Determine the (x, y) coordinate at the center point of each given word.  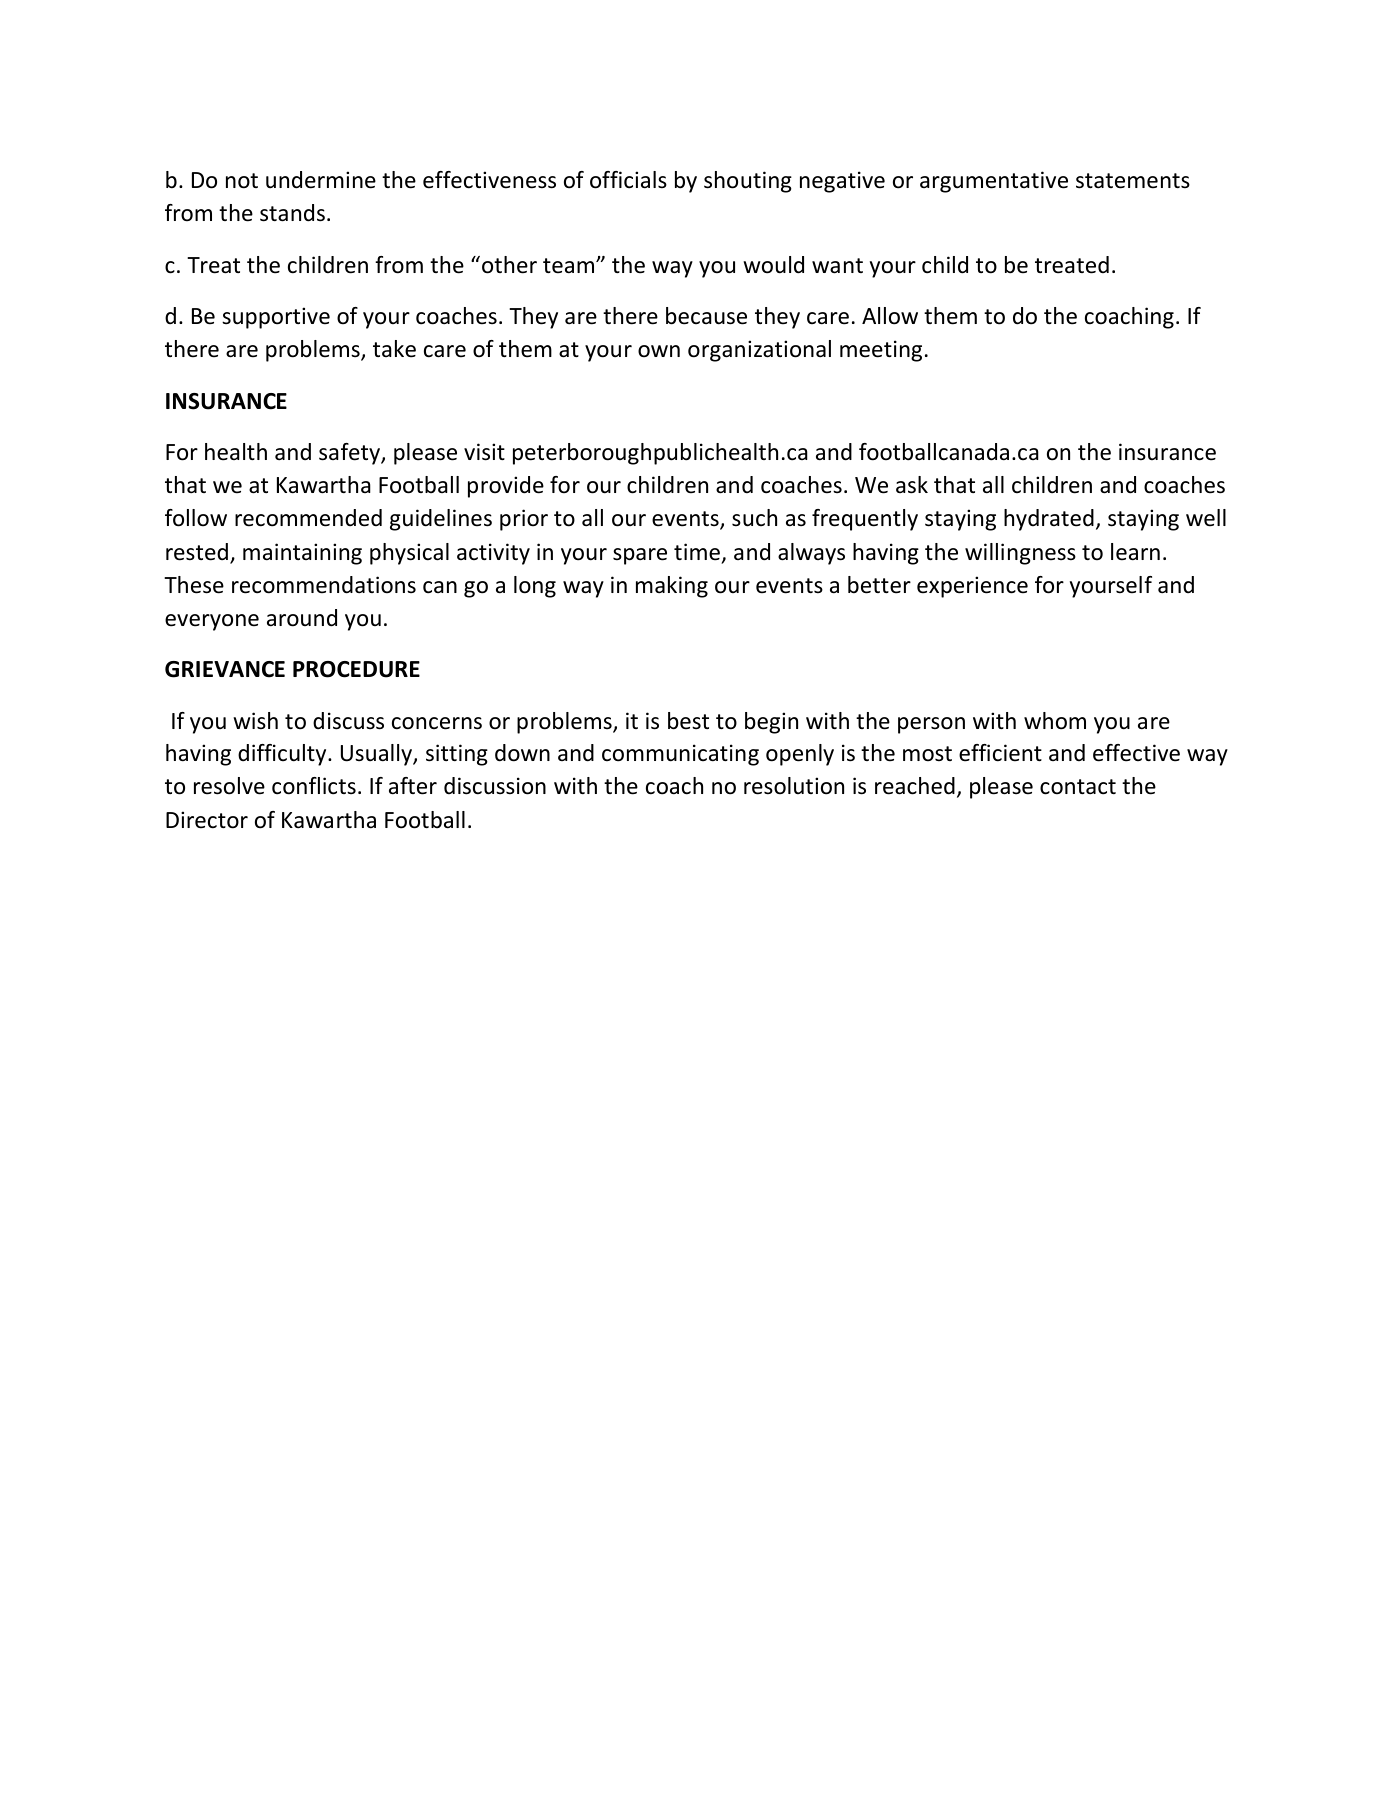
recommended (308, 518)
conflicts (314, 786)
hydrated (1049, 520)
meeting (881, 351)
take (394, 349)
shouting (748, 182)
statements (1133, 181)
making (672, 587)
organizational (759, 351)
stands (292, 213)
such (754, 518)
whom (1055, 721)
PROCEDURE (356, 669)
